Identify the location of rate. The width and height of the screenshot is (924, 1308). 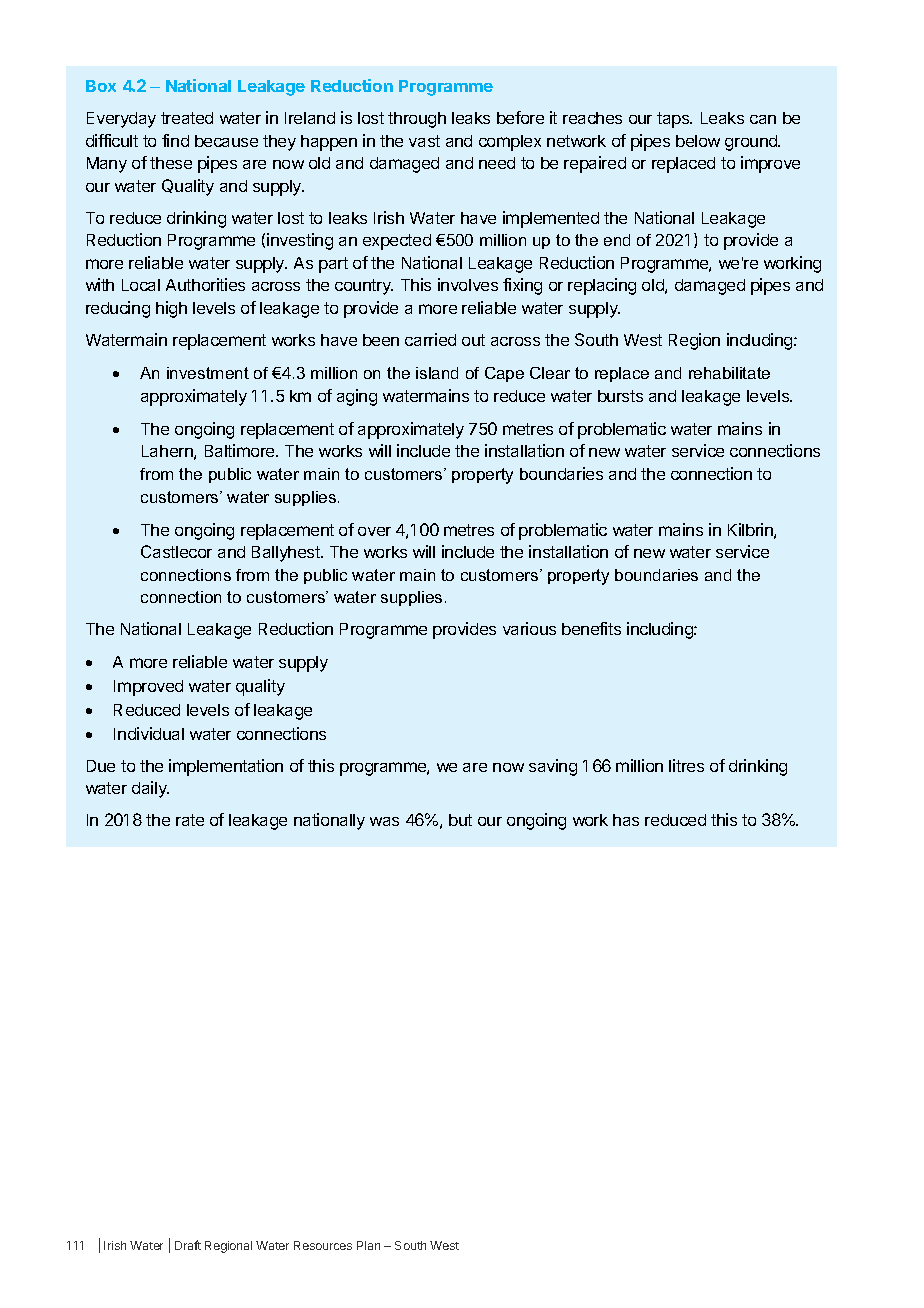
(190, 820).
